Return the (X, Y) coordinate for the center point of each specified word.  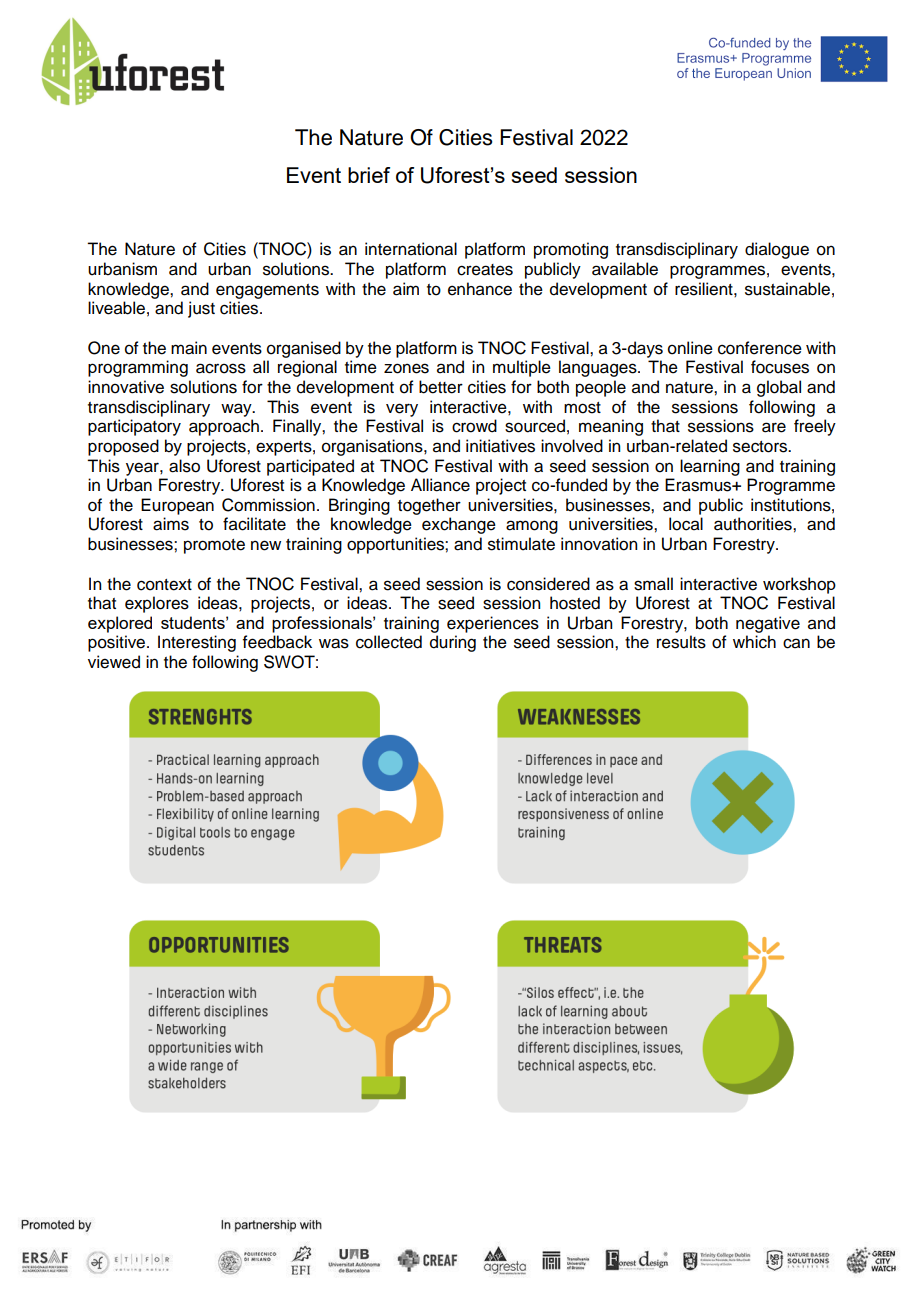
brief (369, 175)
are (774, 427)
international (411, 249)
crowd (474, 426)
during (453, 643)
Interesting (197, 643)
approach (224, 427)
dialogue (777, 250)
